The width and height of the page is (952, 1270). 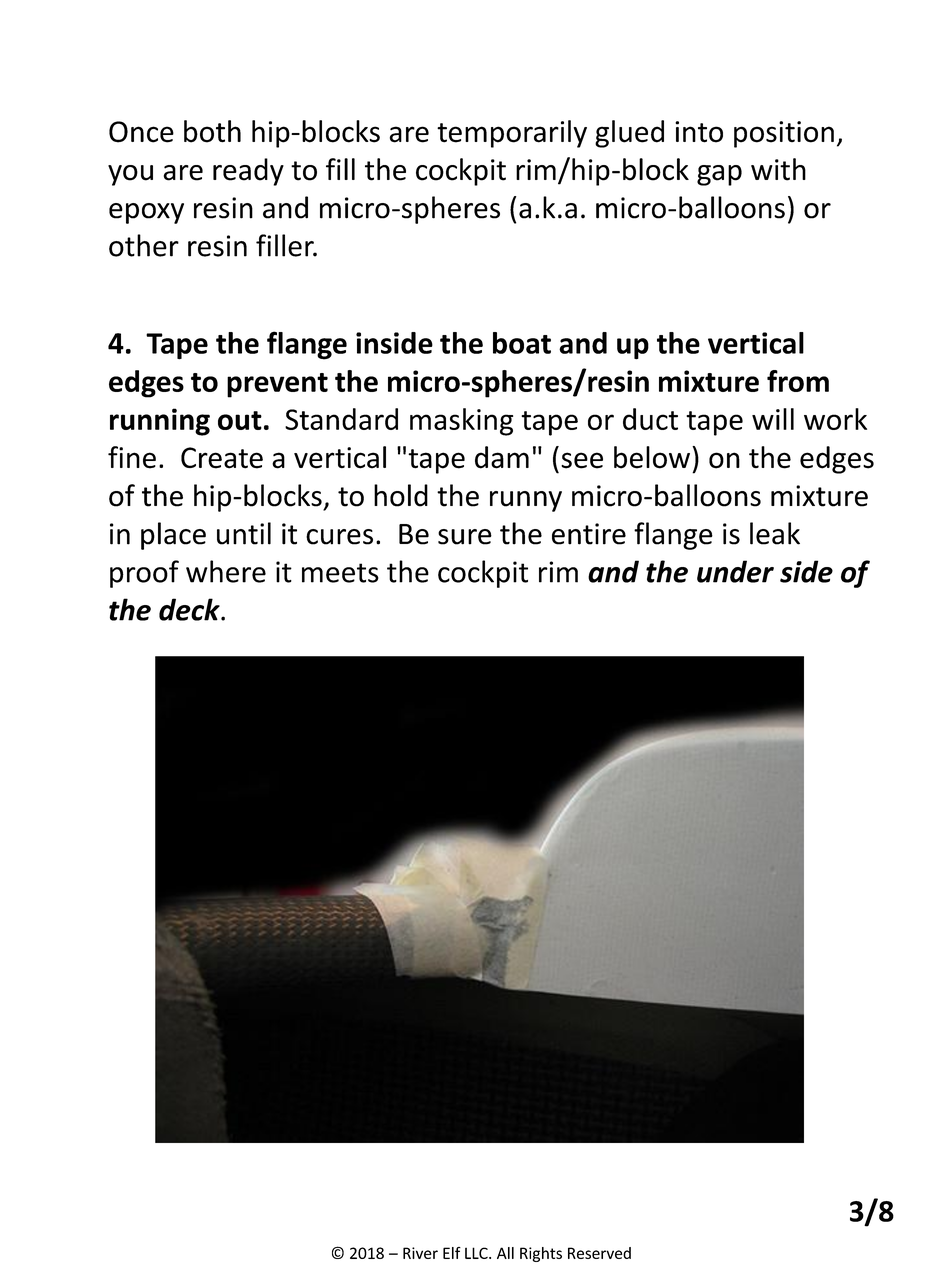 What do you see at coordinates (452, 1253) in the page?
I see `Elf` at bounding box center [452, 1253].
